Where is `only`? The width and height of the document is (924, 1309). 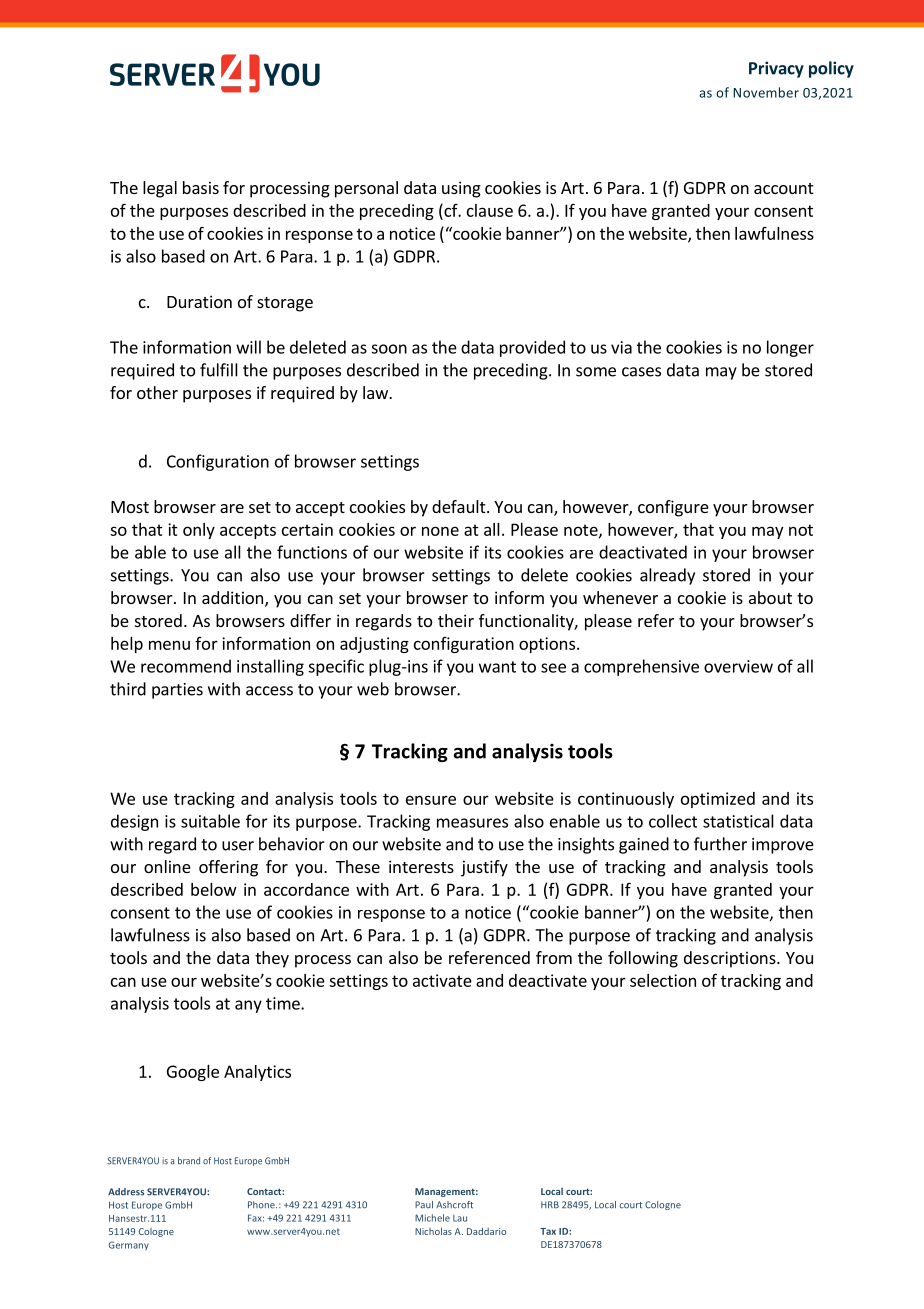 only is located at coordinates (199, 531).
